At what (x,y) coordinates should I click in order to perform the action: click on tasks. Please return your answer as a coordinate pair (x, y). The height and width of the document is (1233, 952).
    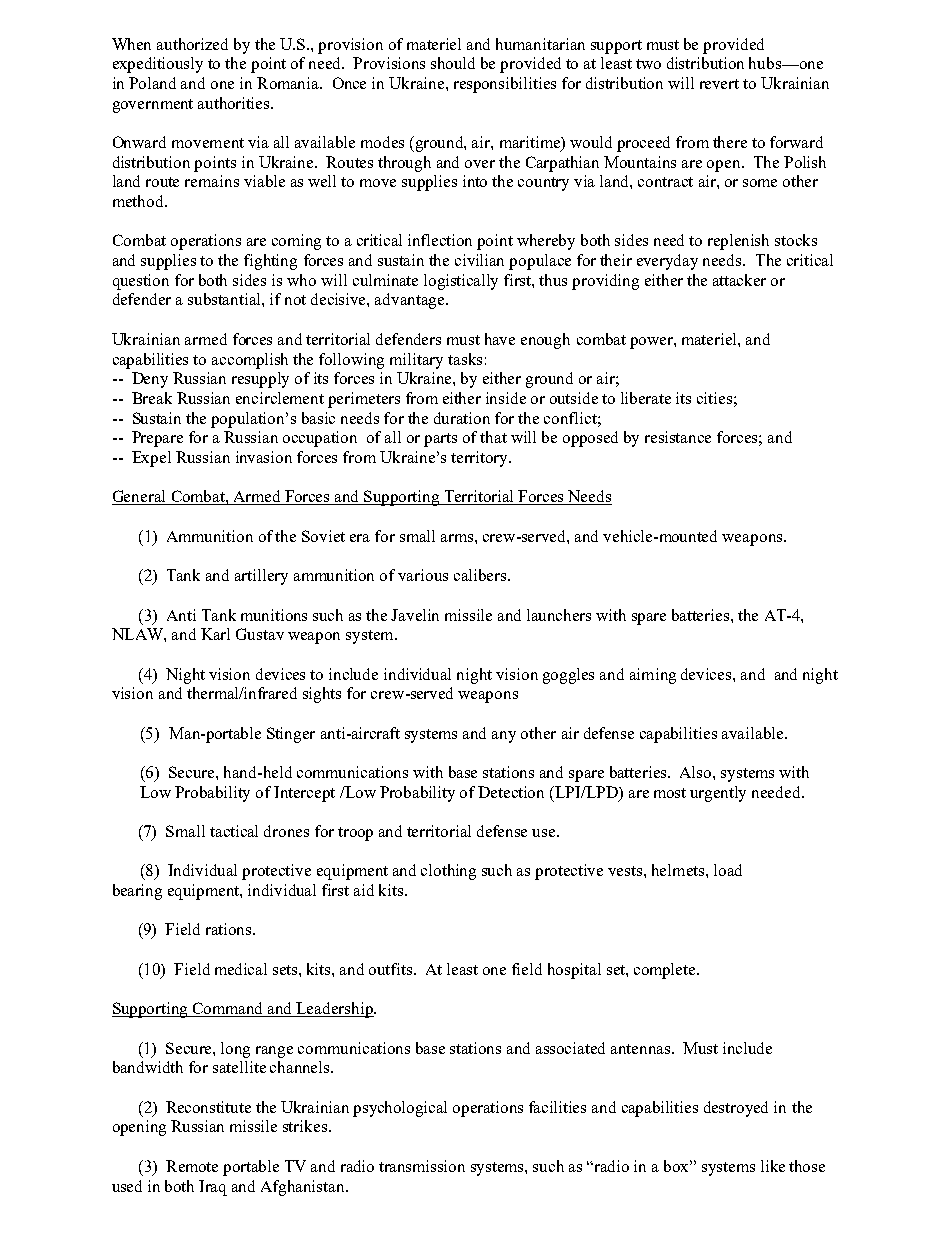
    Looking at the image, I should click on (465, 359).
